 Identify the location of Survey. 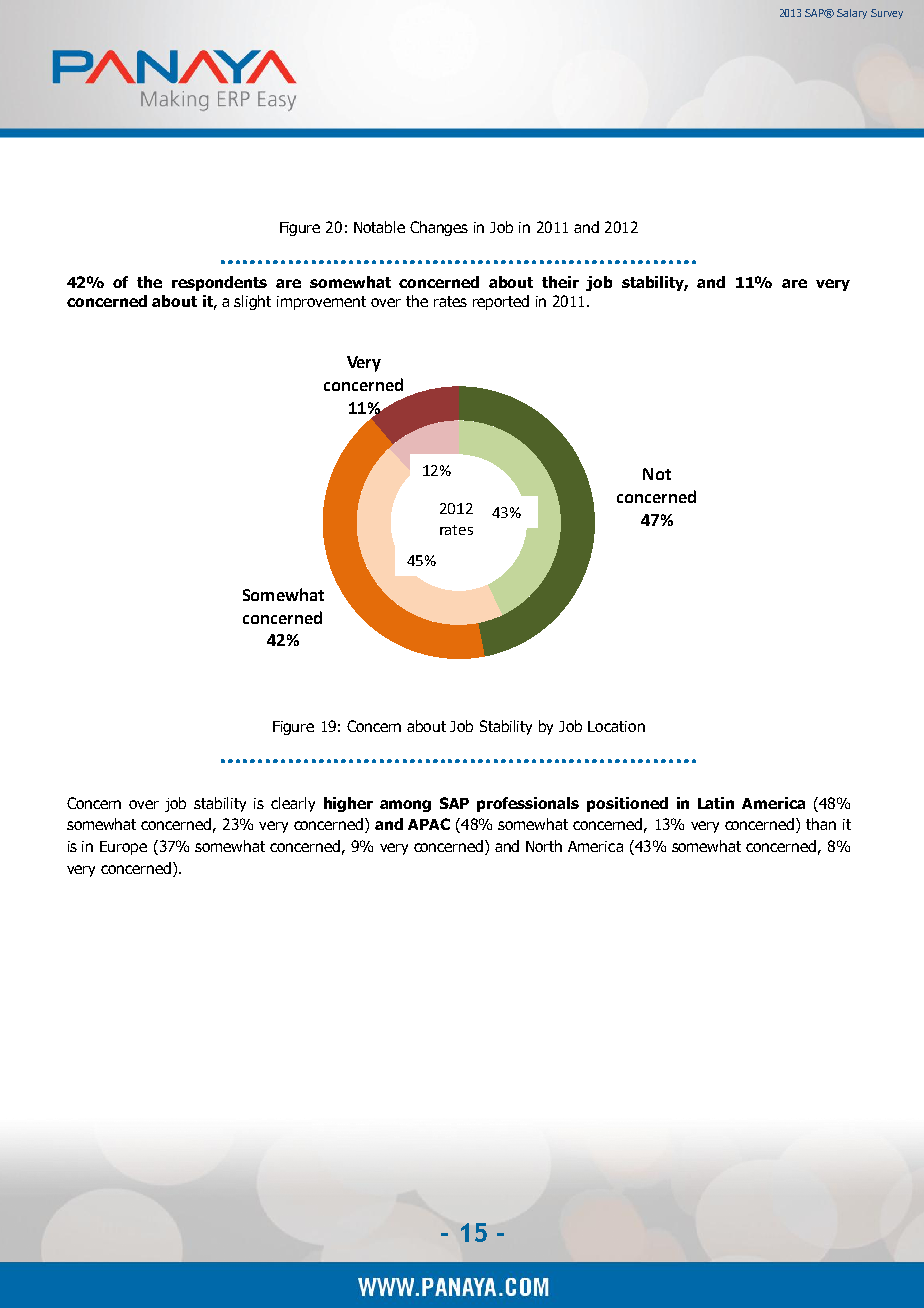
(887, 14).
